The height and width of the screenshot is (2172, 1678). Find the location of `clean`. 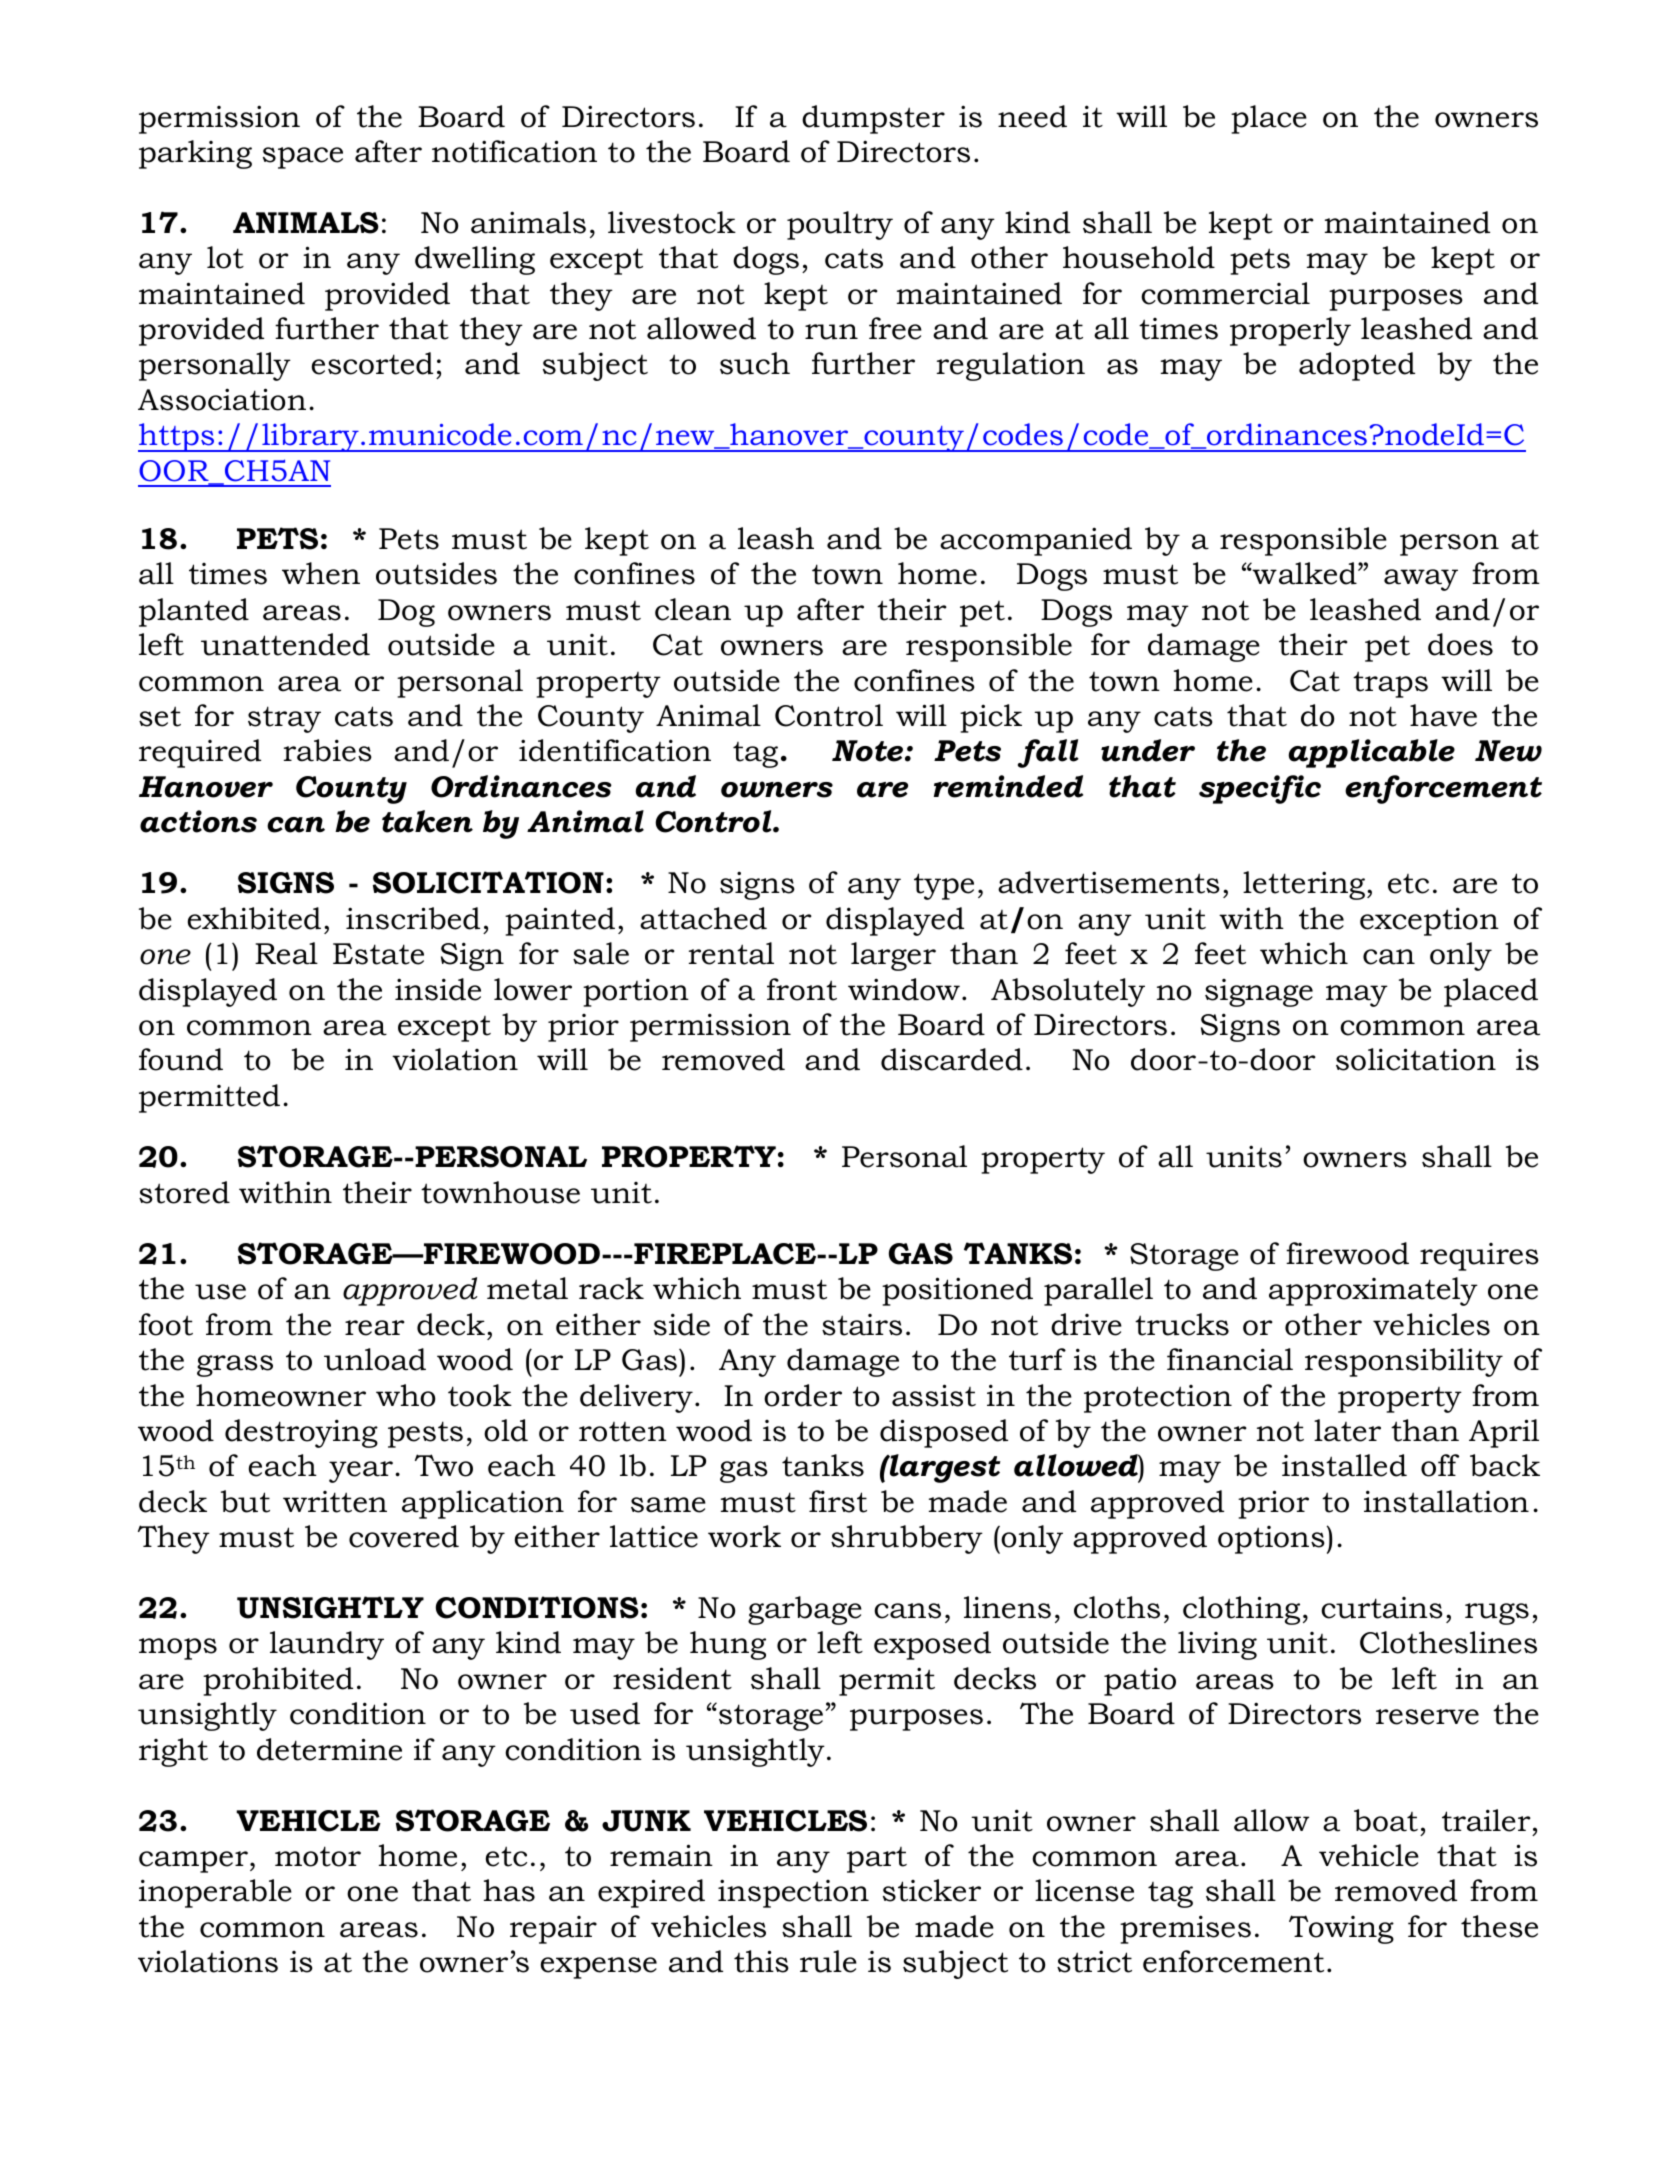

clean is located at coordinates (693, 609).
